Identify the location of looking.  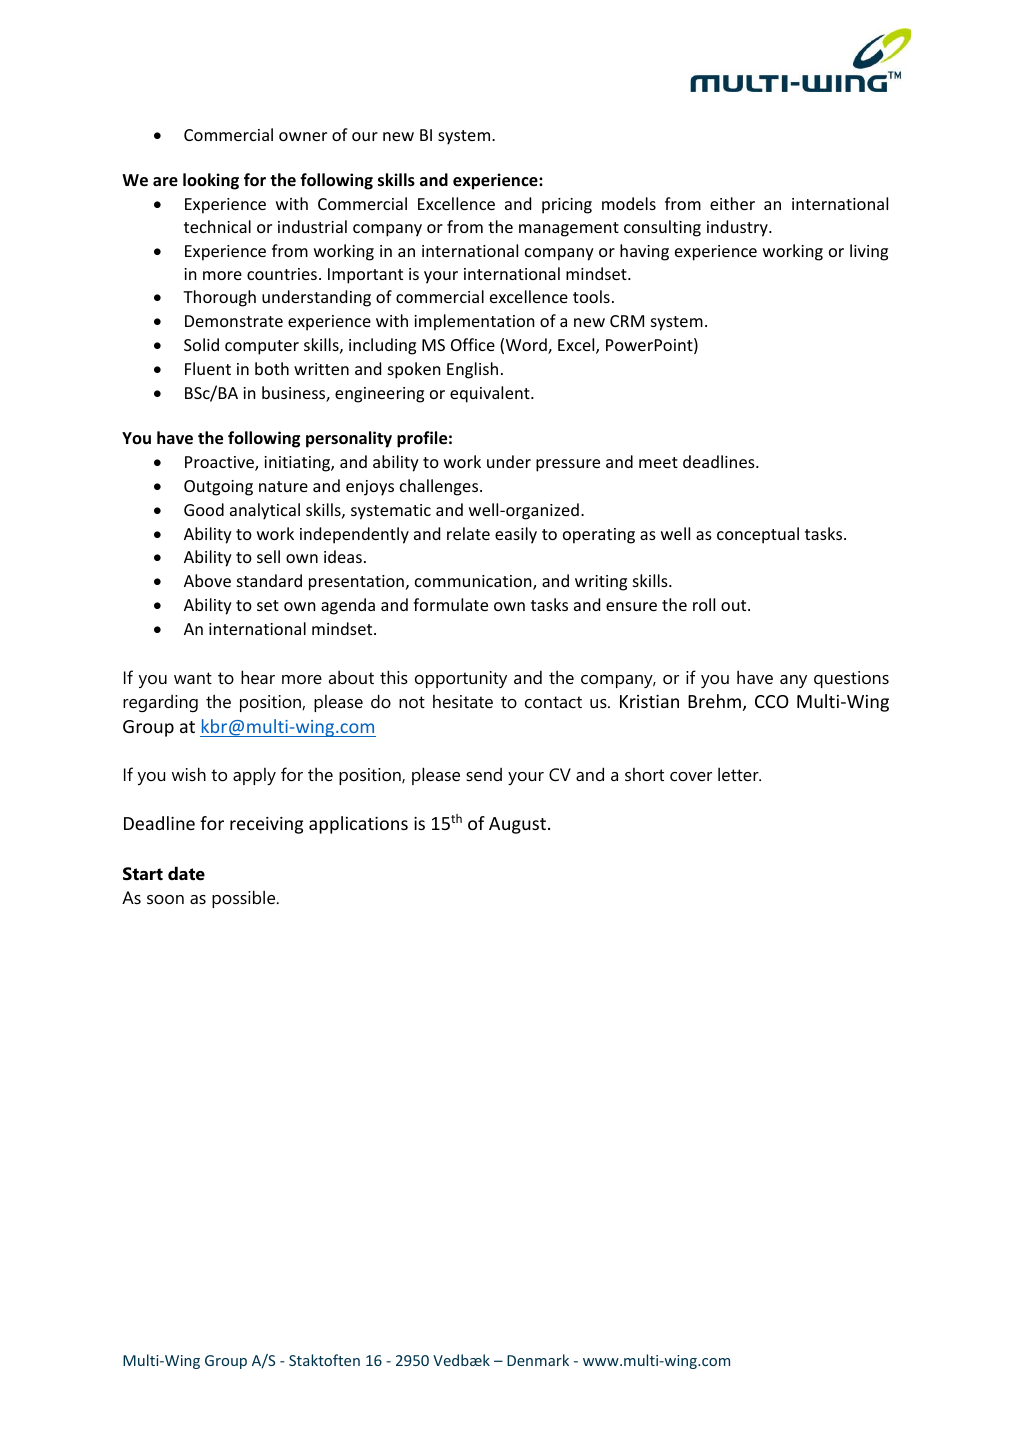
(211, 181).
